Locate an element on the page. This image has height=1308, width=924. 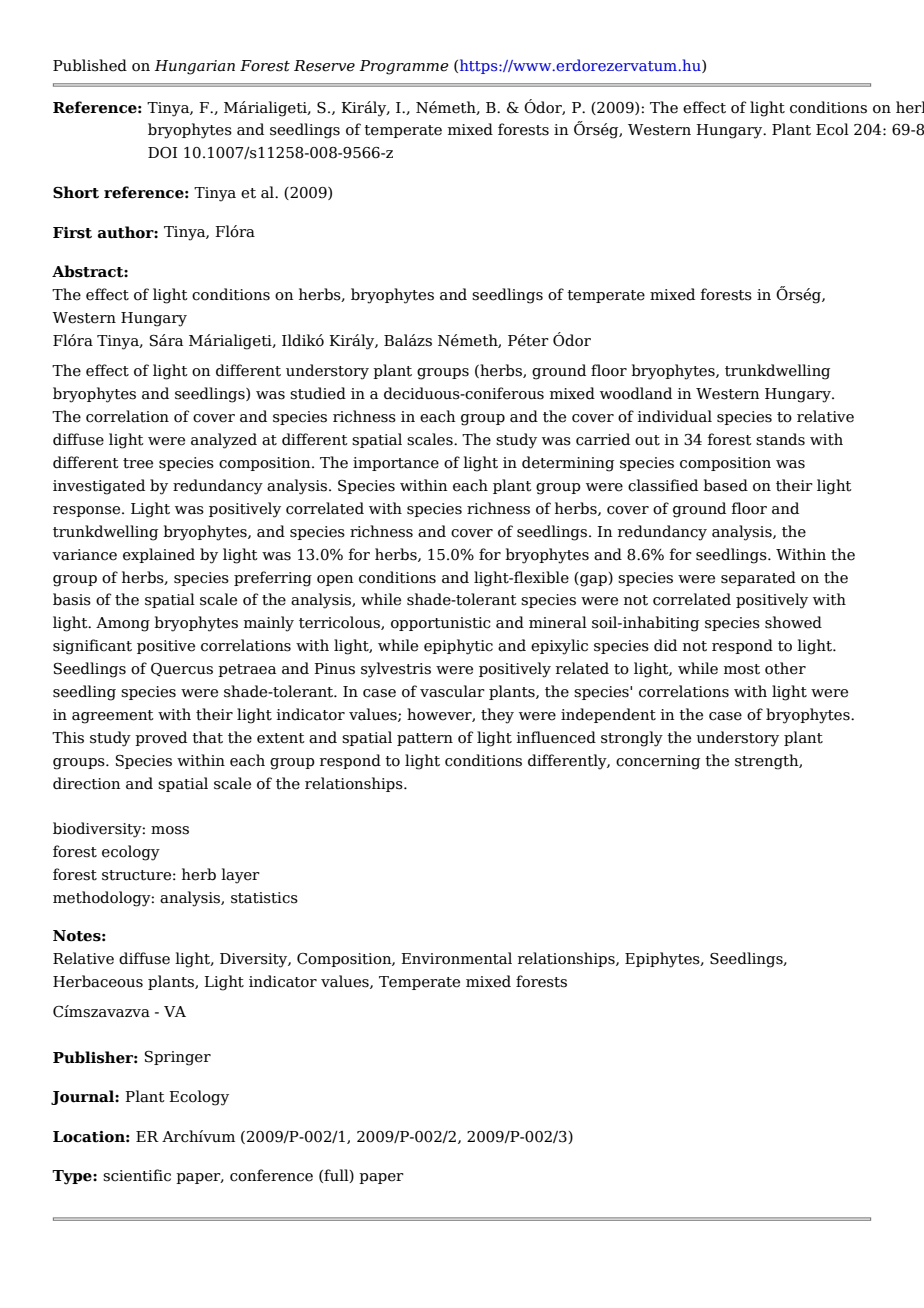
opportunistic is located at coordinates (441, 624).
